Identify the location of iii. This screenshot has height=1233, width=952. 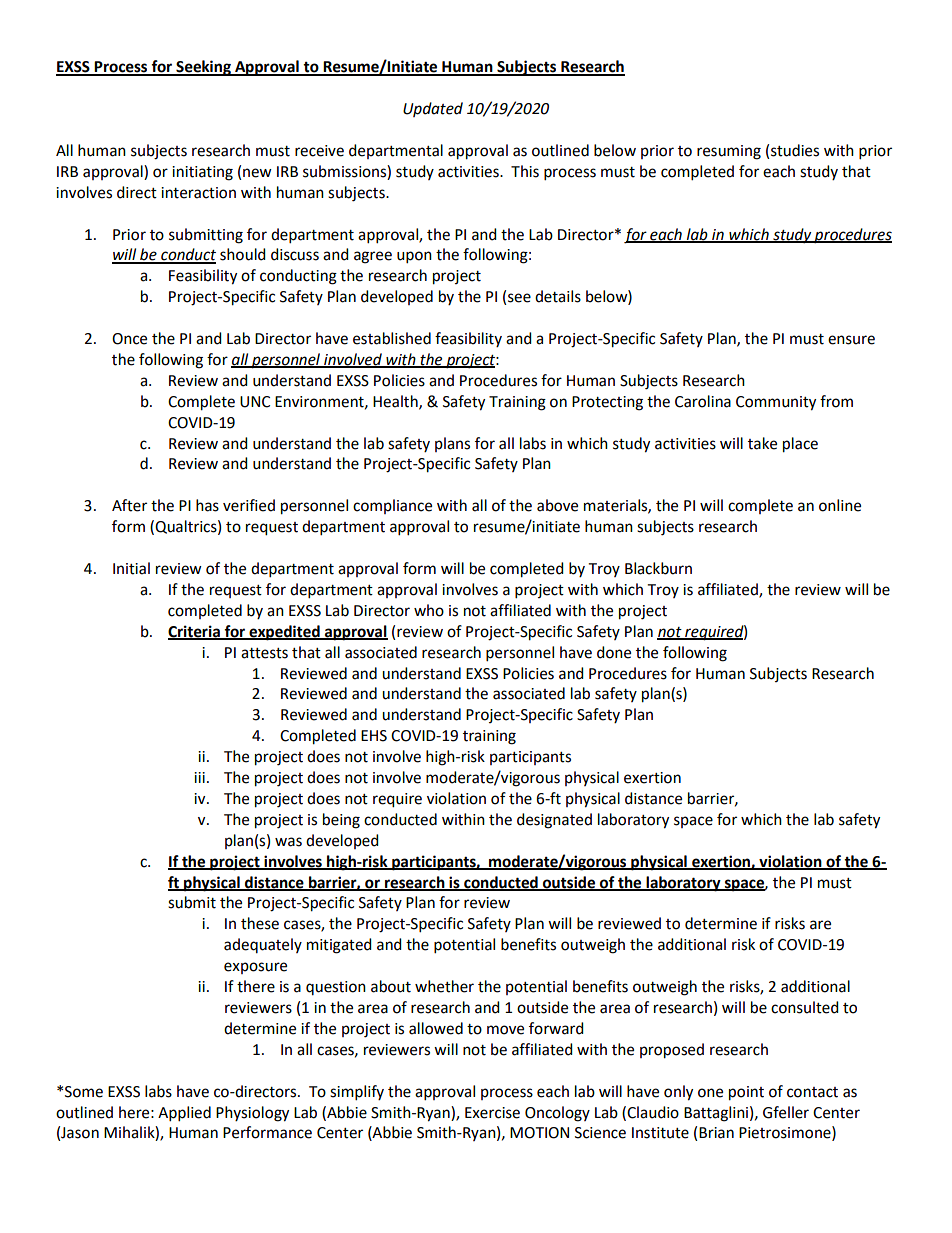
(199, 777).
